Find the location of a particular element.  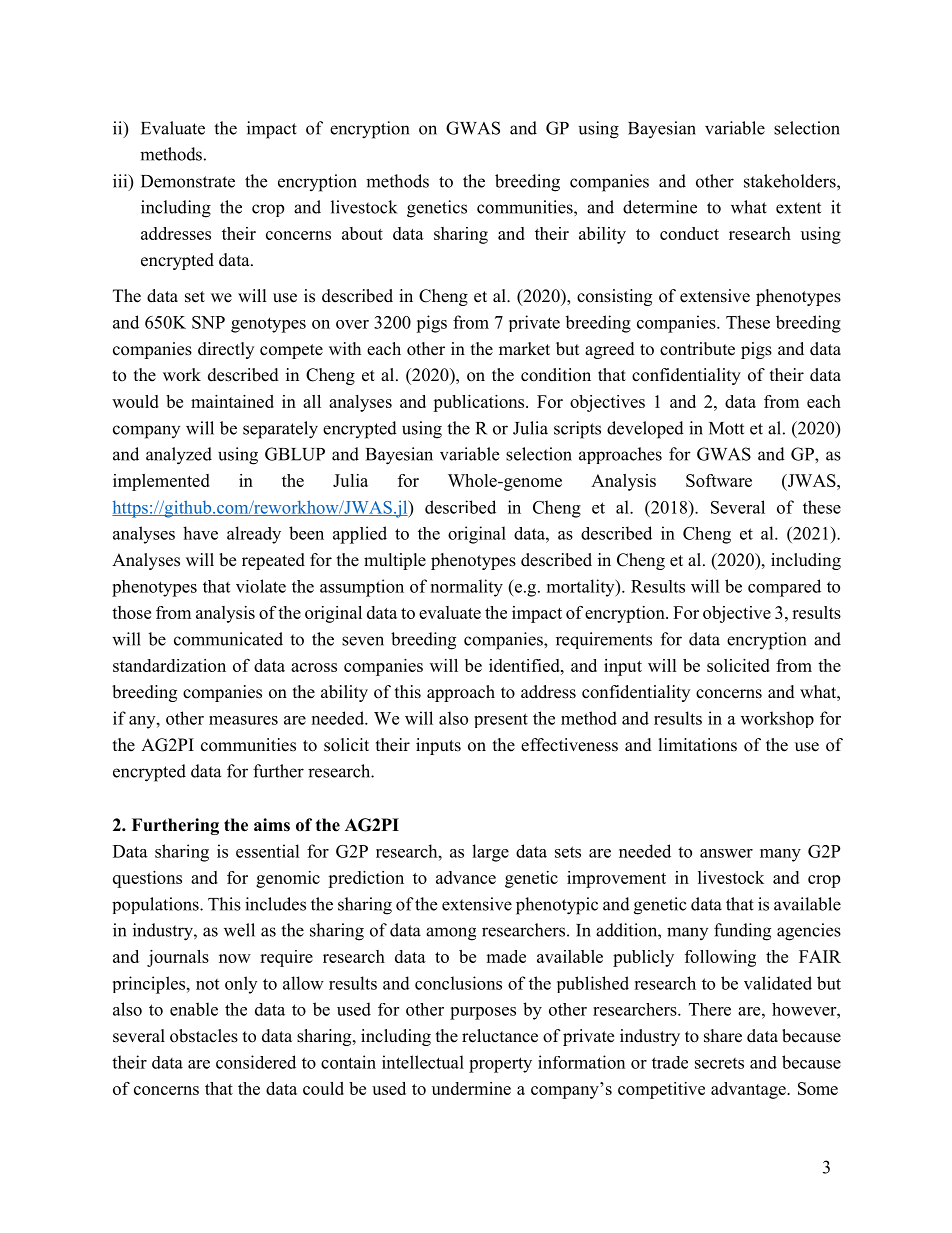

conduct is located at coordinates (689, 233).
